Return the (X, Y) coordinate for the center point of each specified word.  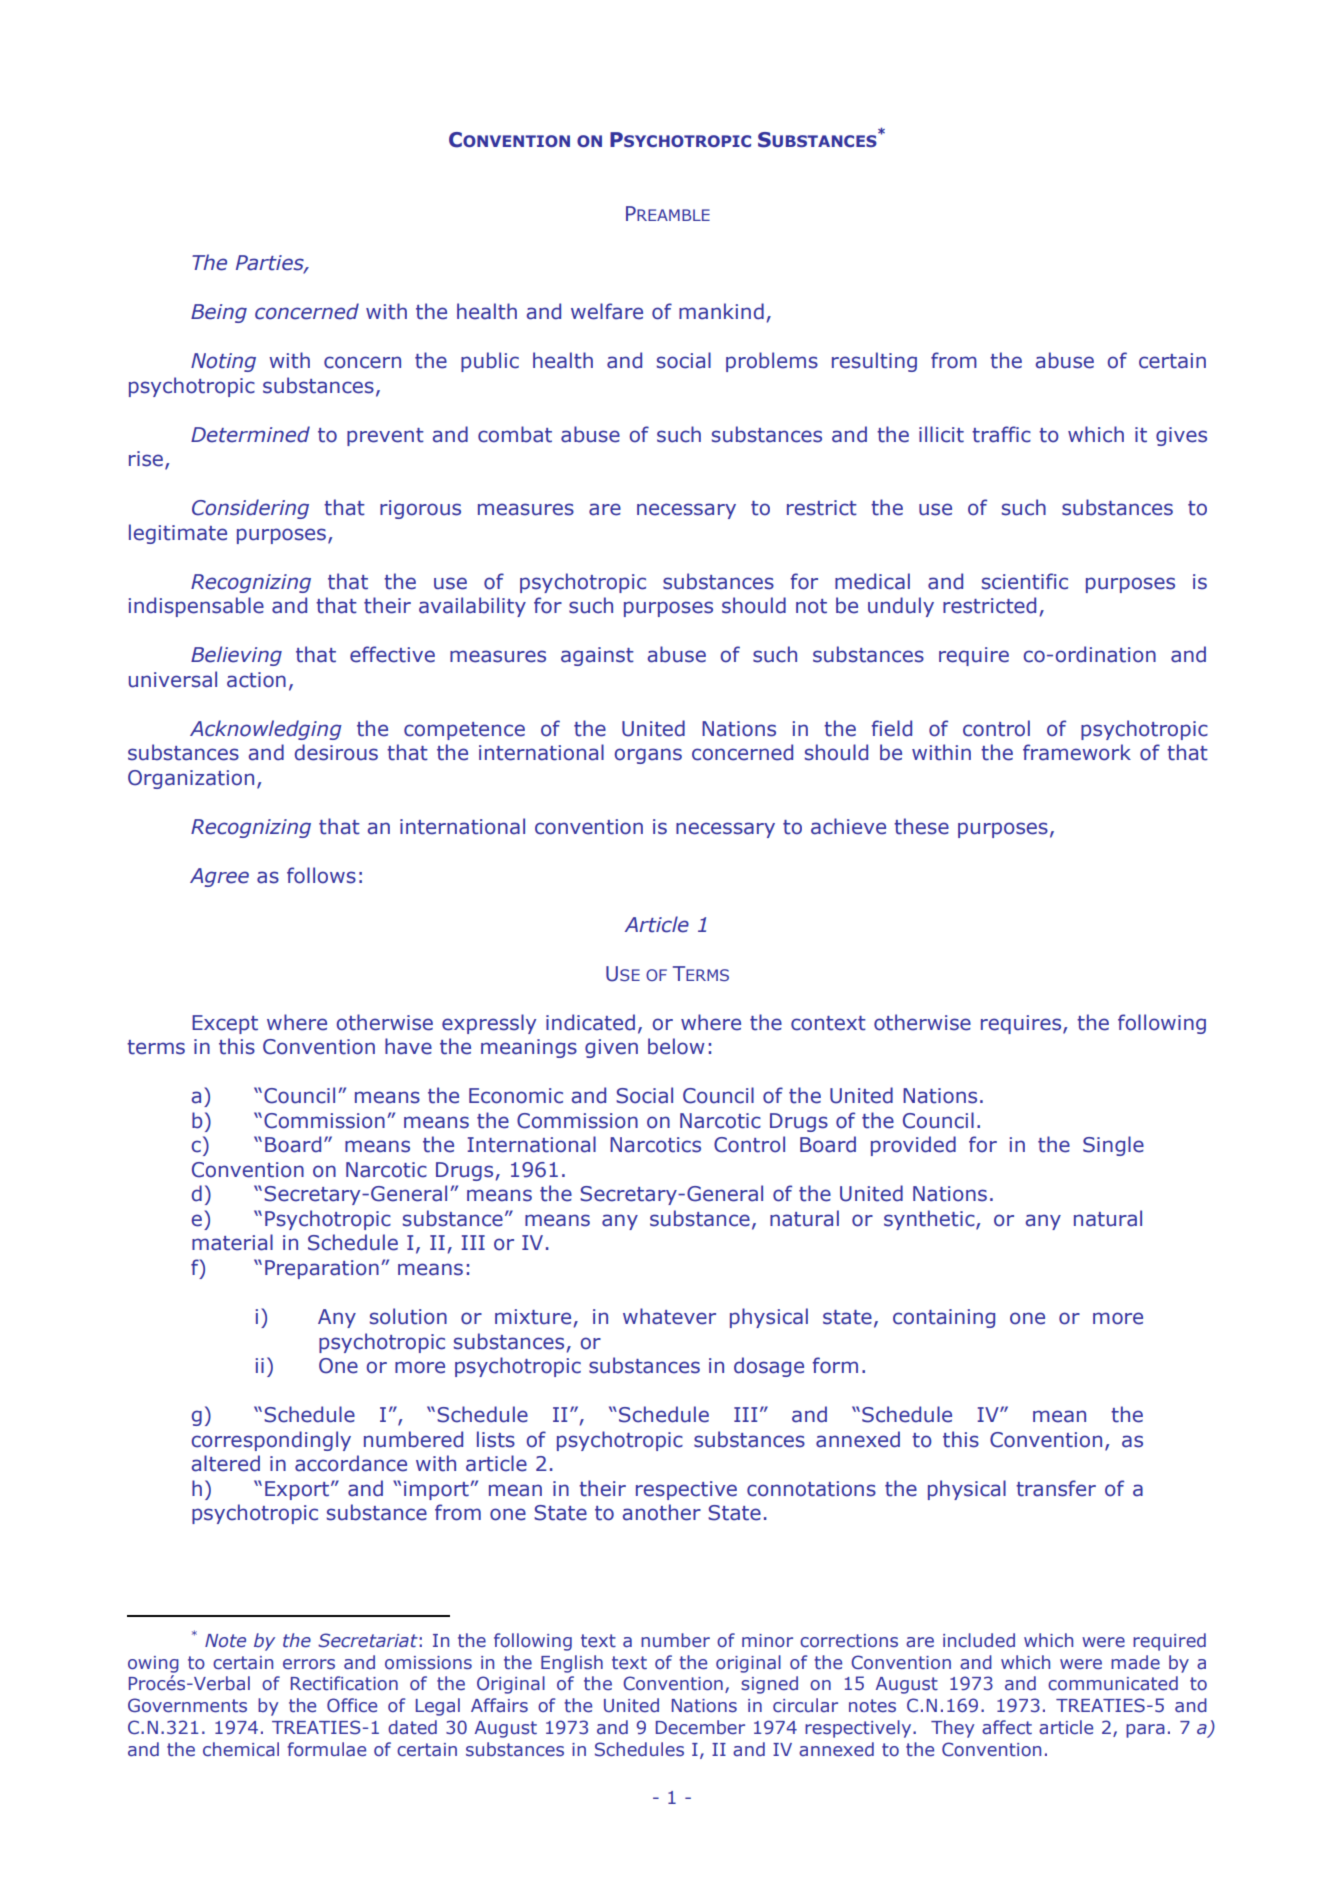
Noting (223, 362)
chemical (241, 1749)
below (676, 1046)
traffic (1001, 434)
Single (1113, 1146)
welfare (607, 311)
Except (225, 1024)
